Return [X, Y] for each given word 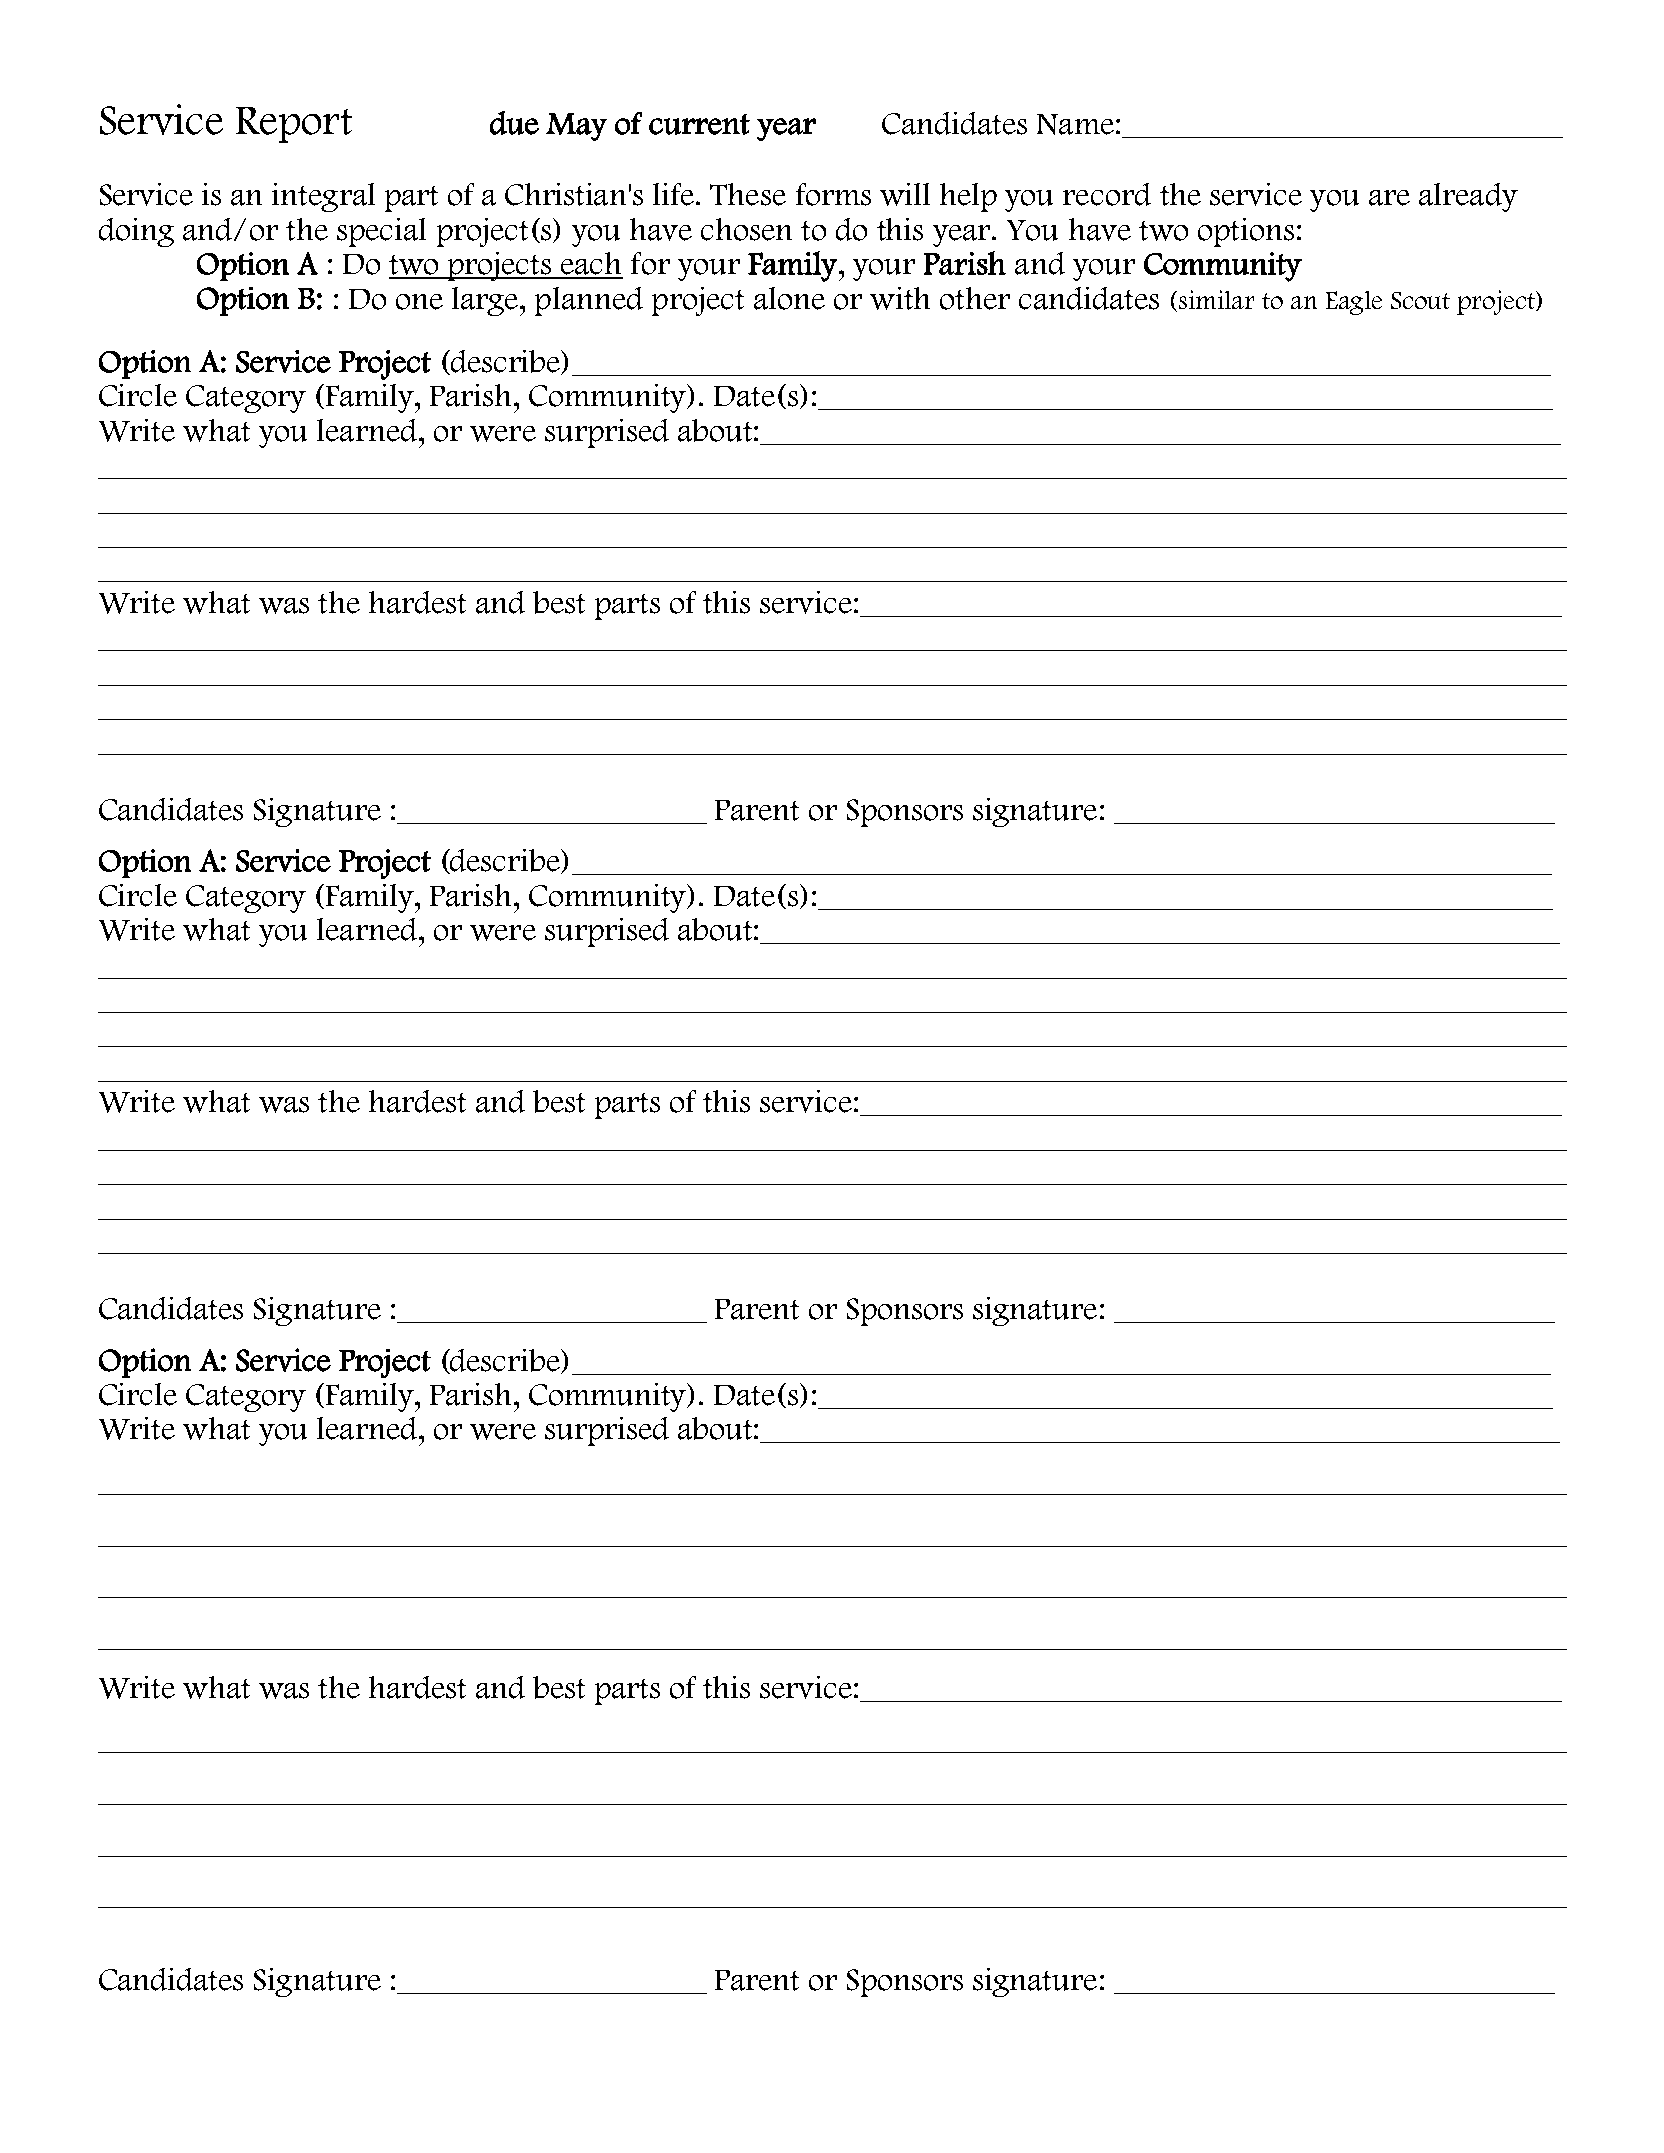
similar [1216, 299]
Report [294, 125]
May [576, 127]
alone [789, 298]
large [486, 301]
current [699, 124]
